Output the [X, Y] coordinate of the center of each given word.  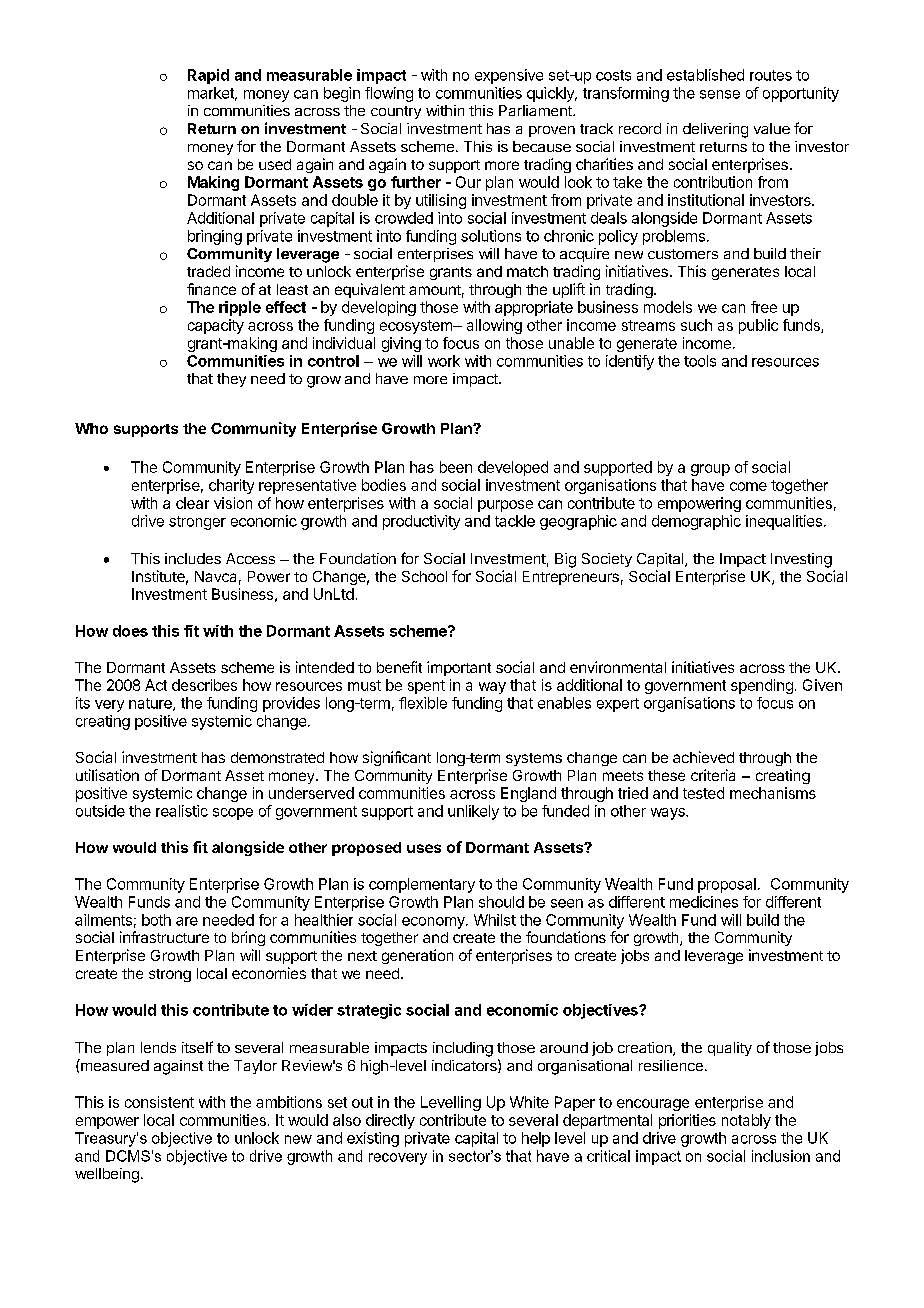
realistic [182, 811]
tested [703, 793]
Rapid [208, 76]
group [710, 470]
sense [720, 94]
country [396, 112]
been [456, 467]
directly [390, 1121]
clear [192, 503]
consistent [159, 1102]
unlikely [473, 812]
